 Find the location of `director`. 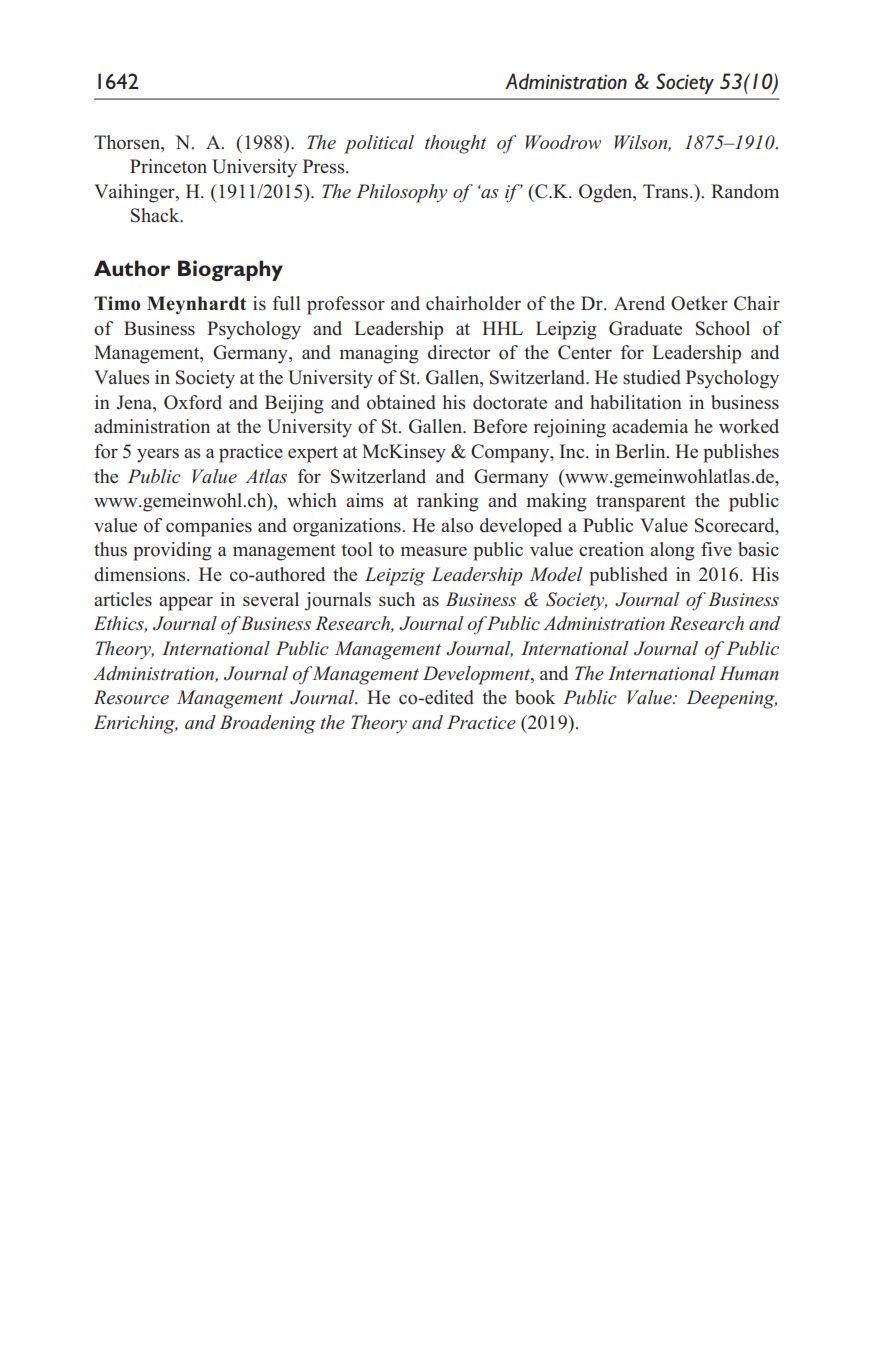

director is located at coordinates (459, 352).
